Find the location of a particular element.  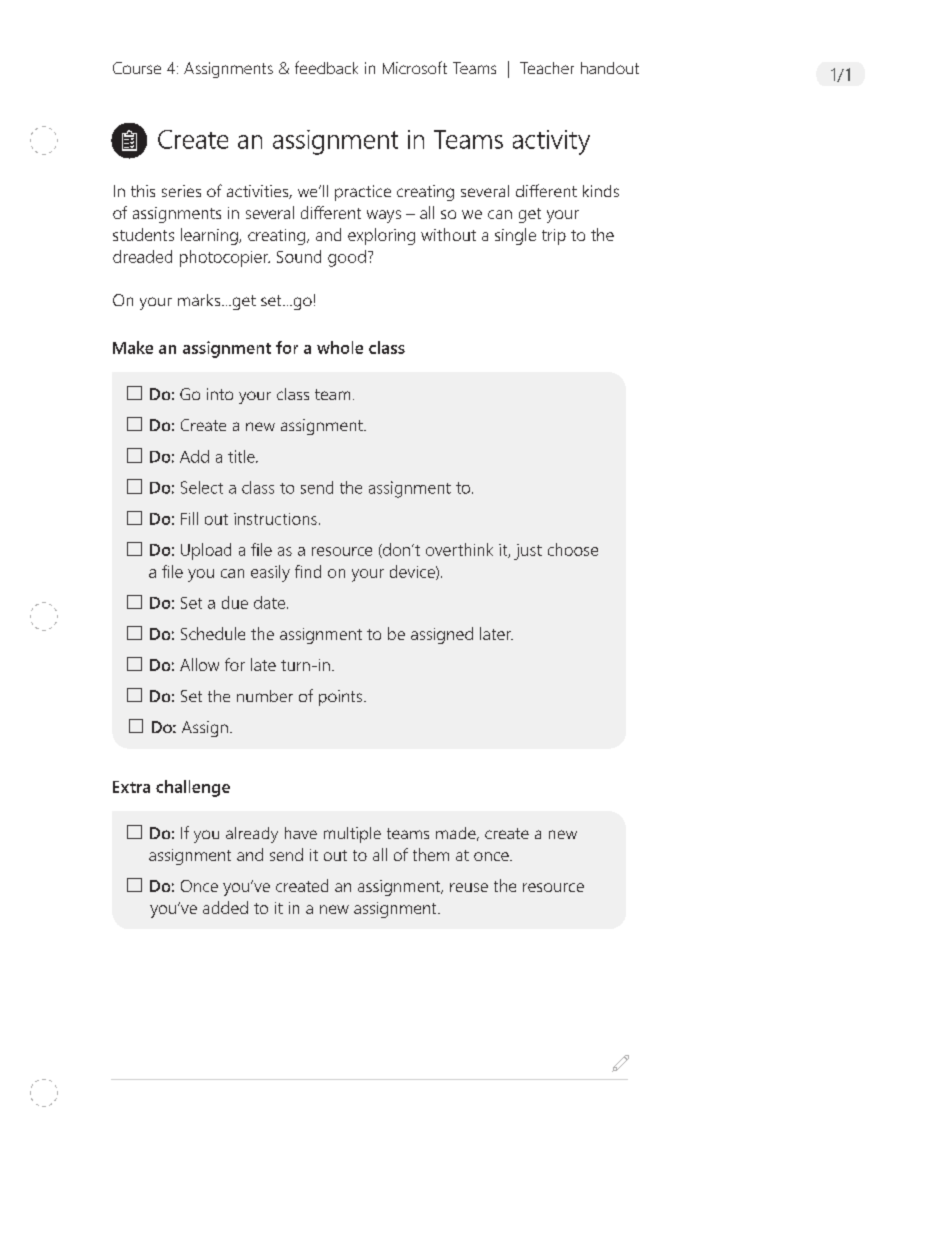

whole is located at coordinates (340, 347).
